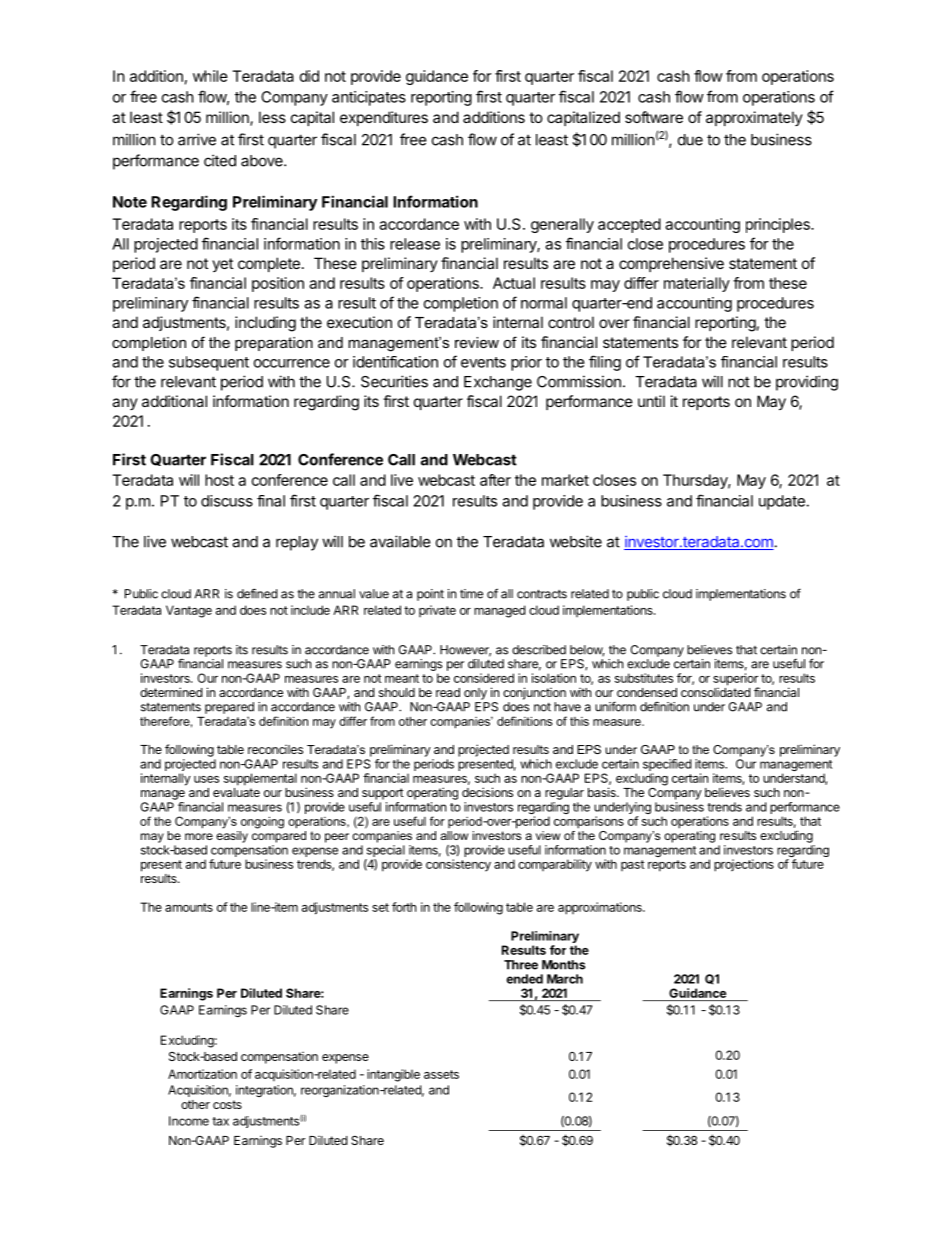 The width and height of the image is (952, 1233). What do you see at coordinates (202, 1074) in the image?
I see `Amortization` at bounding box center [202, 1074].
